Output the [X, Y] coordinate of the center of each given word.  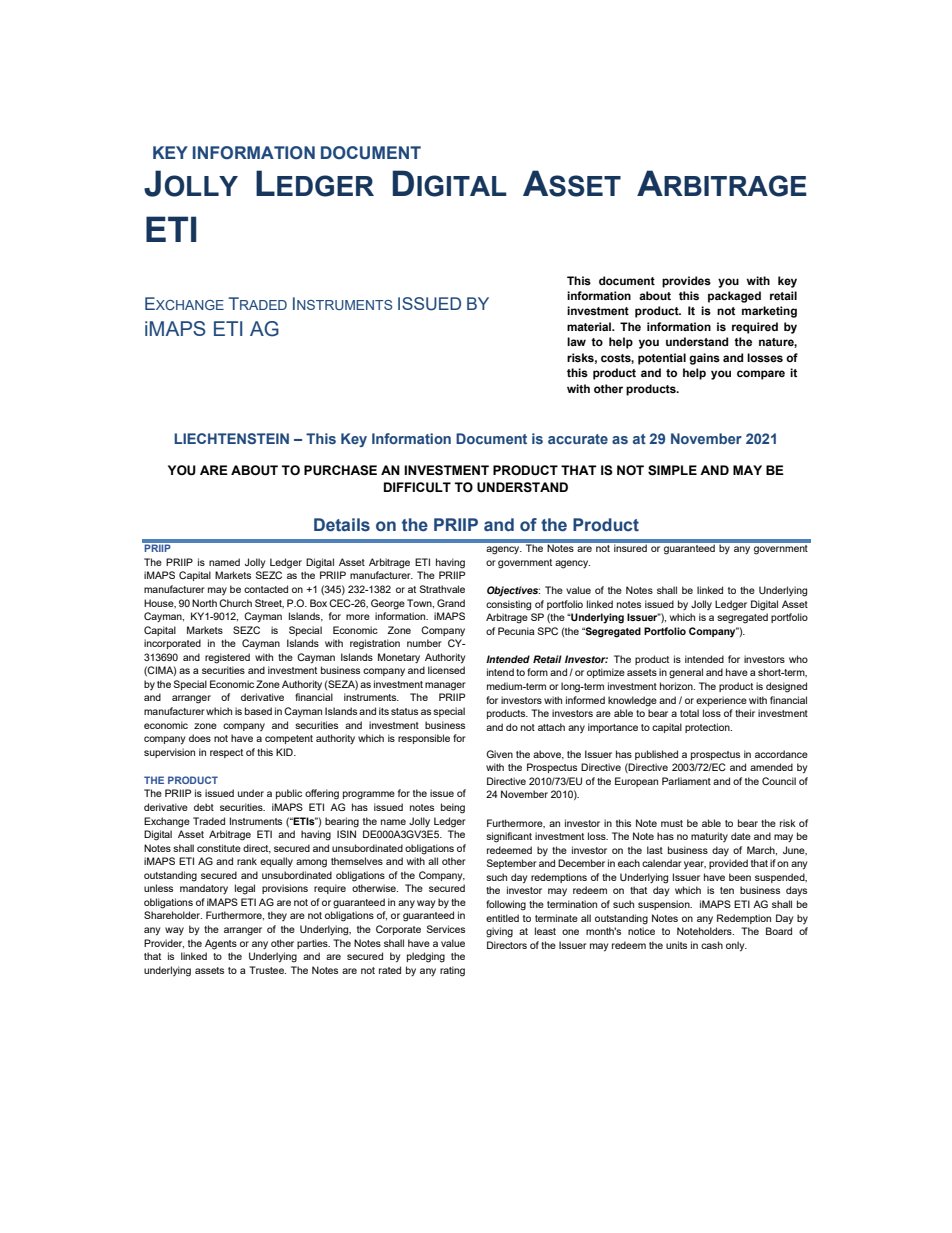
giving [499, 932]
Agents [221, 944]
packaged [734, 297]
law [576, 341]
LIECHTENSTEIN [231, 438]
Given [499, 754]
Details [342, 525]
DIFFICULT [417, 487]
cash [712, 945]
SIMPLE [672, 470]
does [200, 738]
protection [708, 728]
